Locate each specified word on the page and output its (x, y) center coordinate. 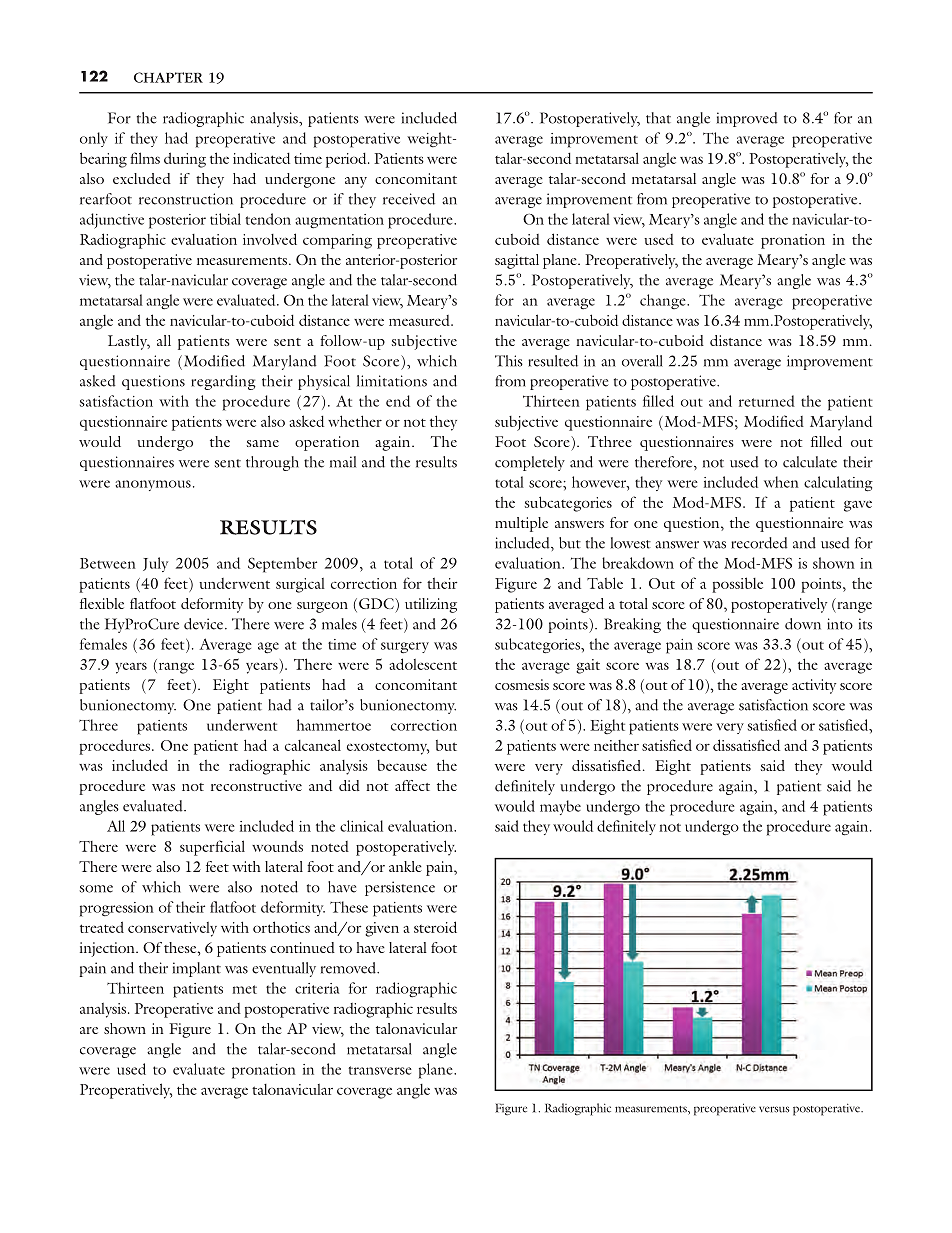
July (155, 564)
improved (747, 119)
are (89, 1030)
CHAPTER (168, 77)
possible (737, 585)
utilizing (431, 605)
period (347, 160)
